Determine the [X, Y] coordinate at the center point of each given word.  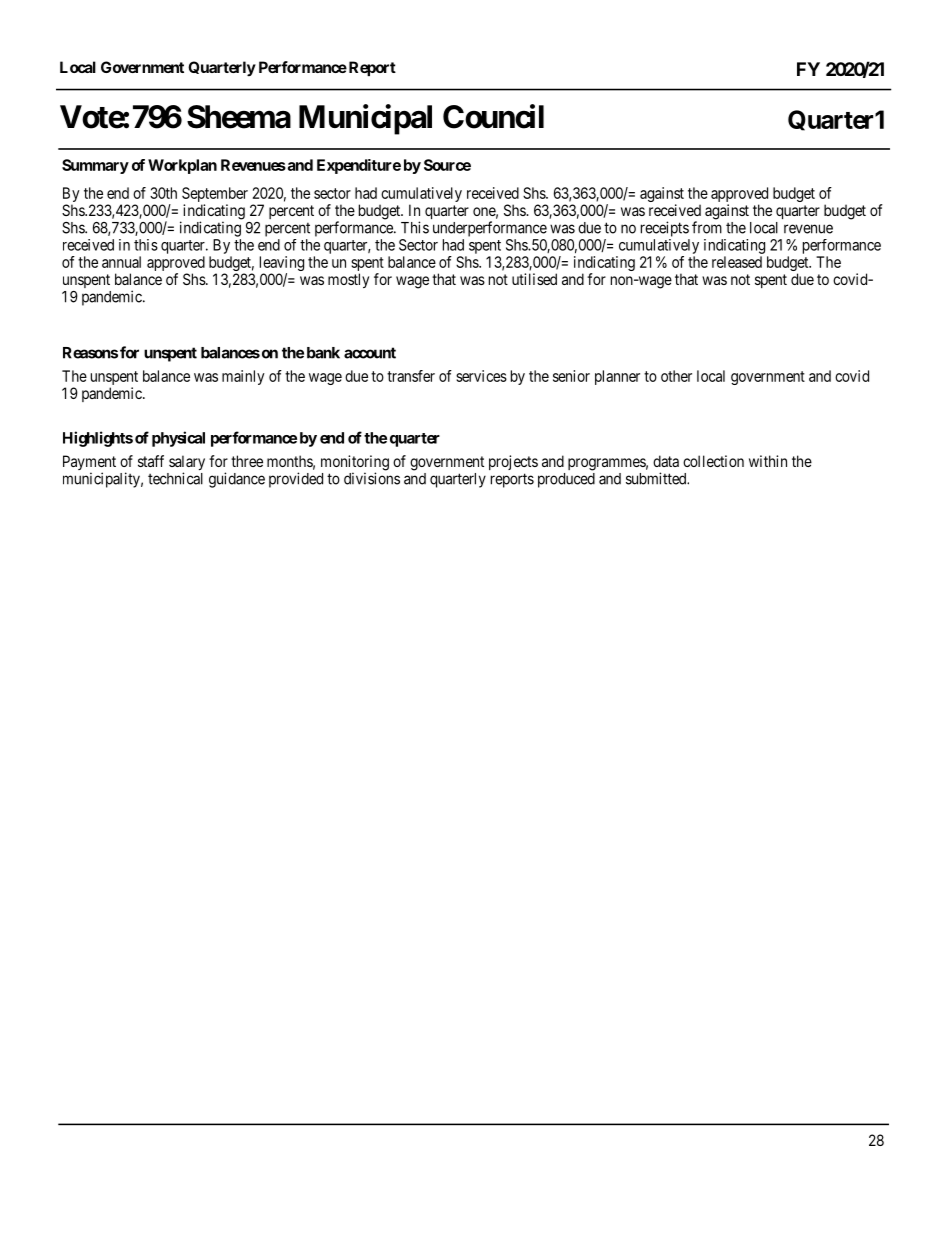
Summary [95, 166]
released [737, 262]
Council [493, 116]
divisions [372, 478]
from [707, 227]
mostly [348, 280]
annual [121, 262]
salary [187, 464]
